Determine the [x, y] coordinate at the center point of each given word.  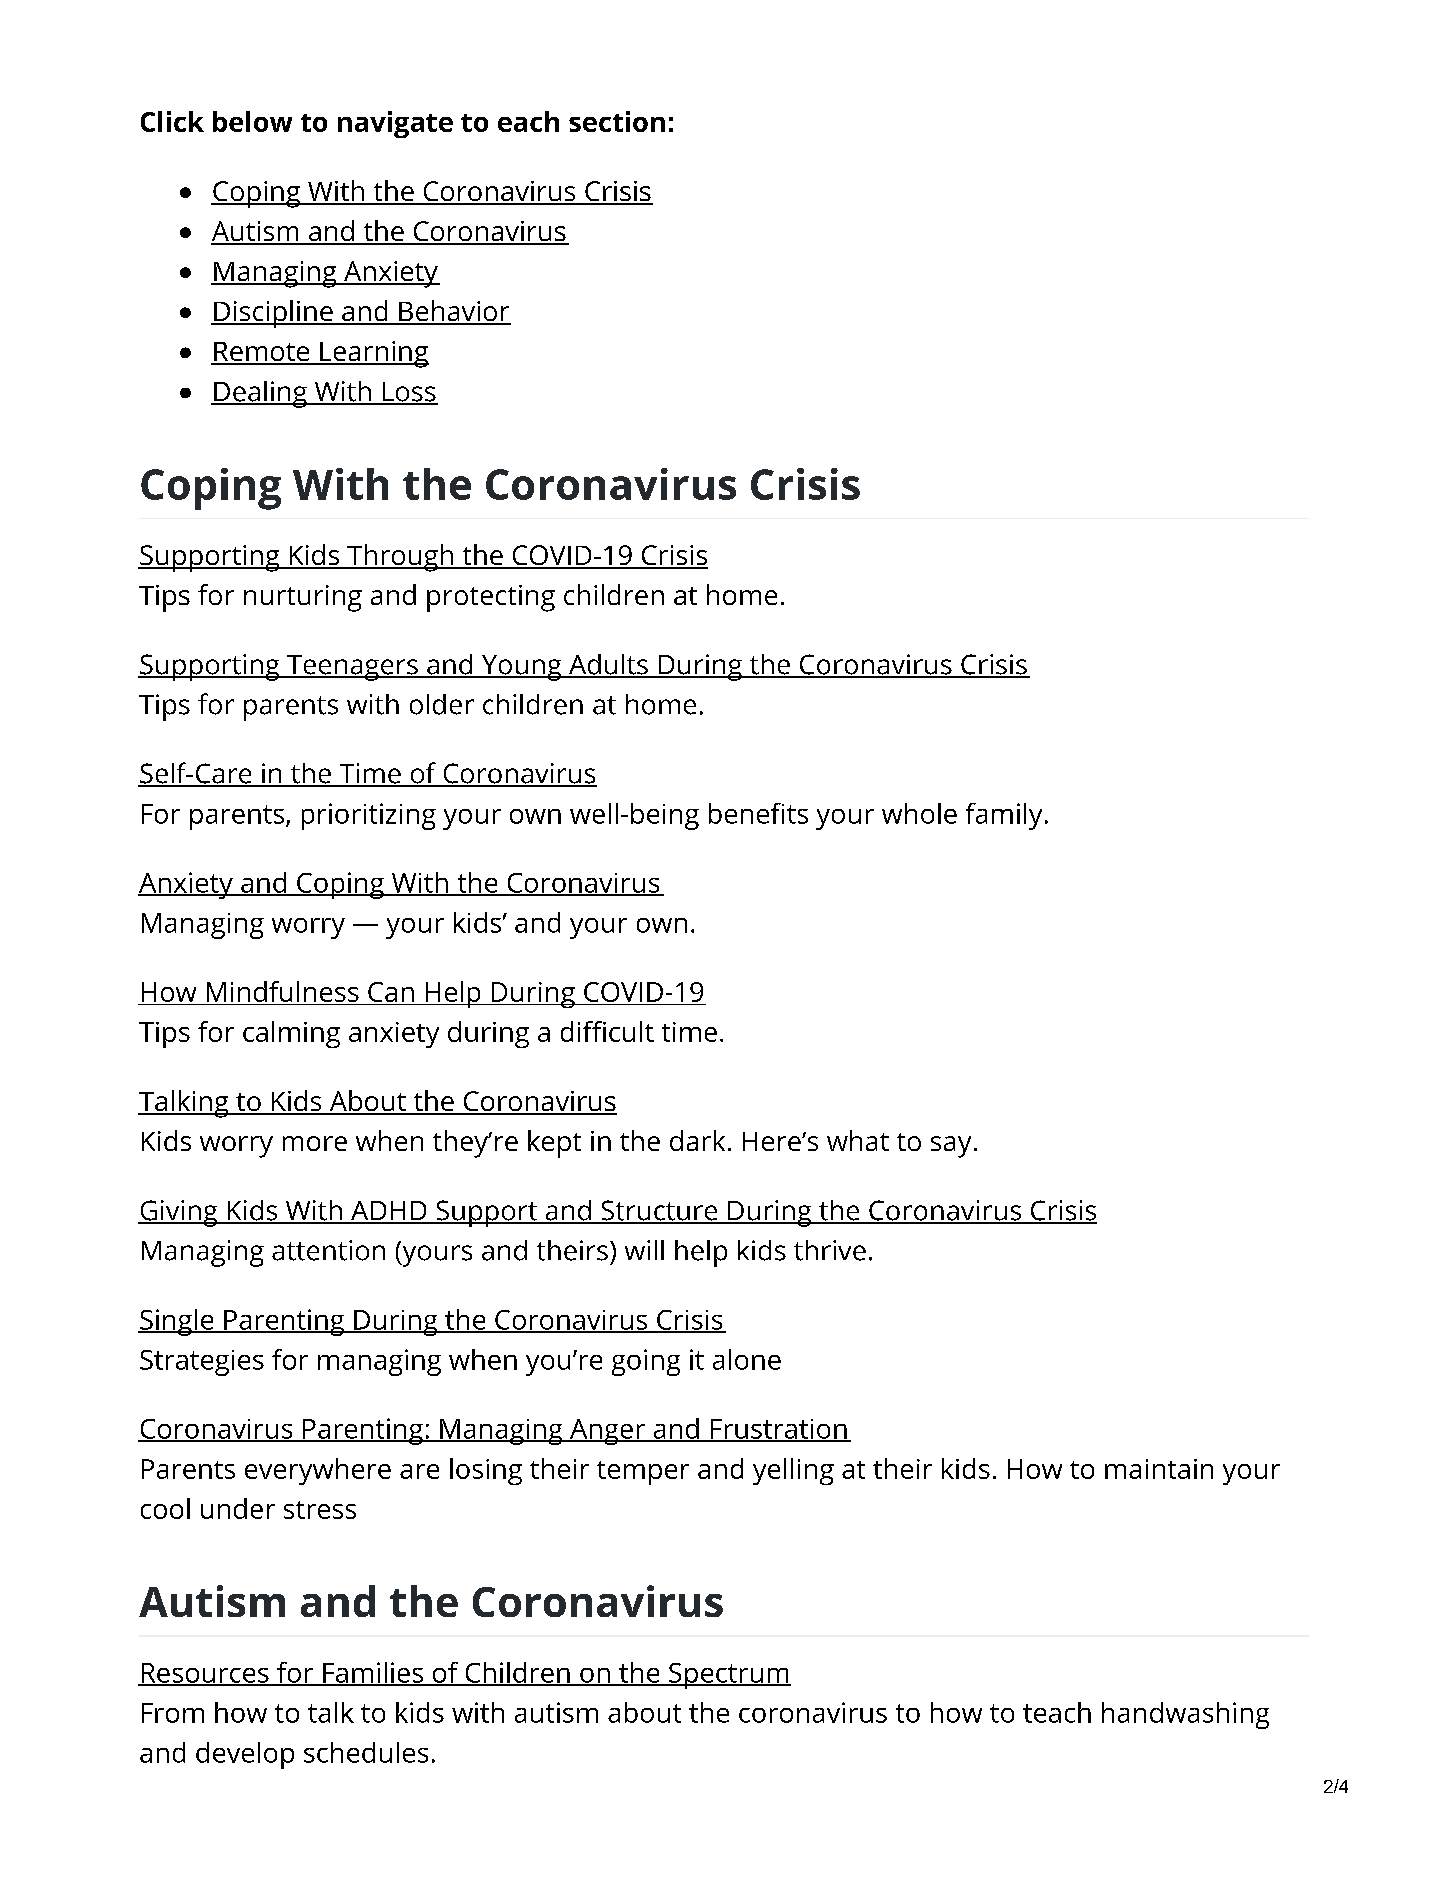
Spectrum [729, 1676]
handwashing [1185, 1715]
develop [245, 1755]
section [617, 121]
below [252, 121]
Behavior [454, 312]
